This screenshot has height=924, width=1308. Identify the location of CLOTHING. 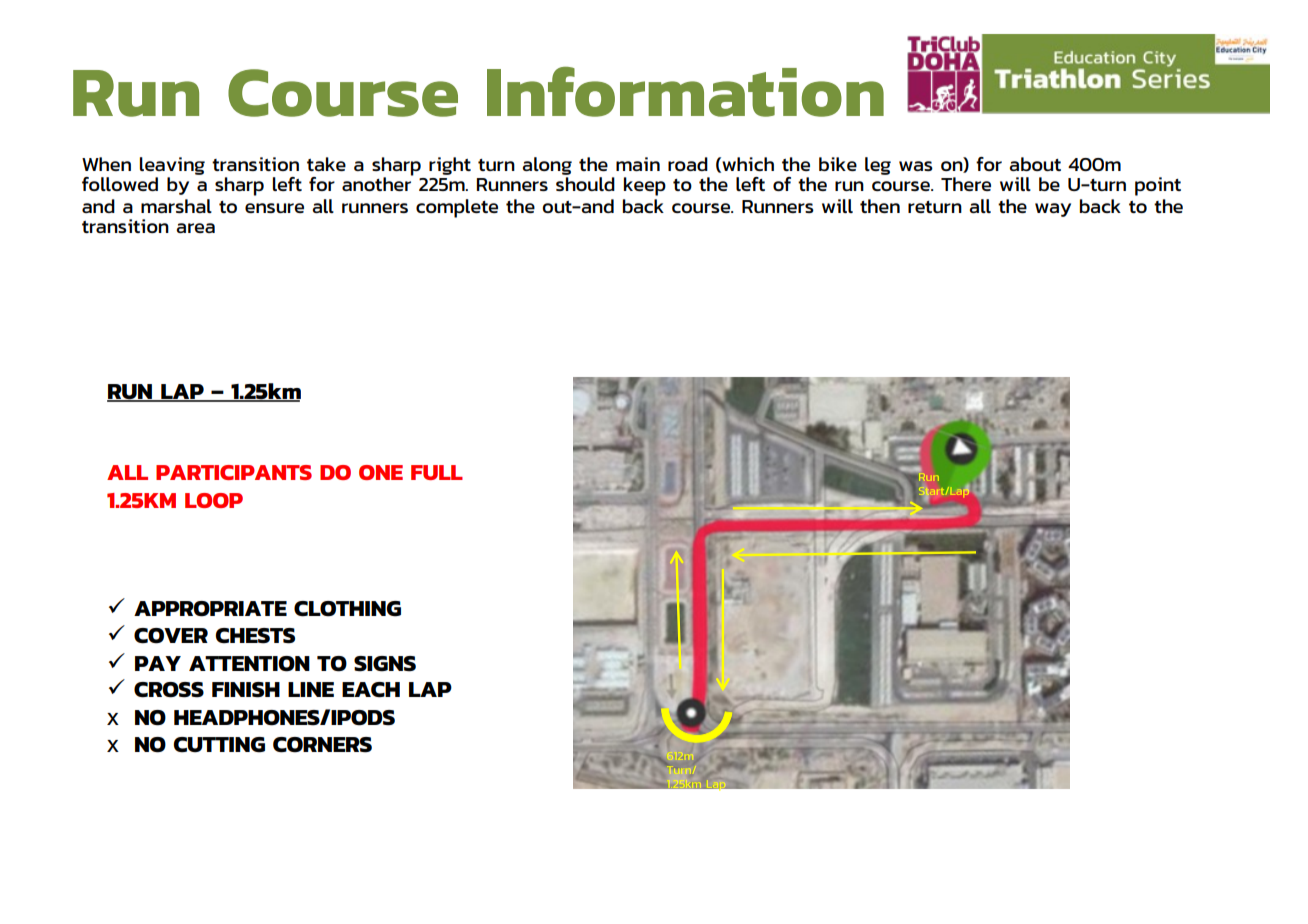
(347, 609).
